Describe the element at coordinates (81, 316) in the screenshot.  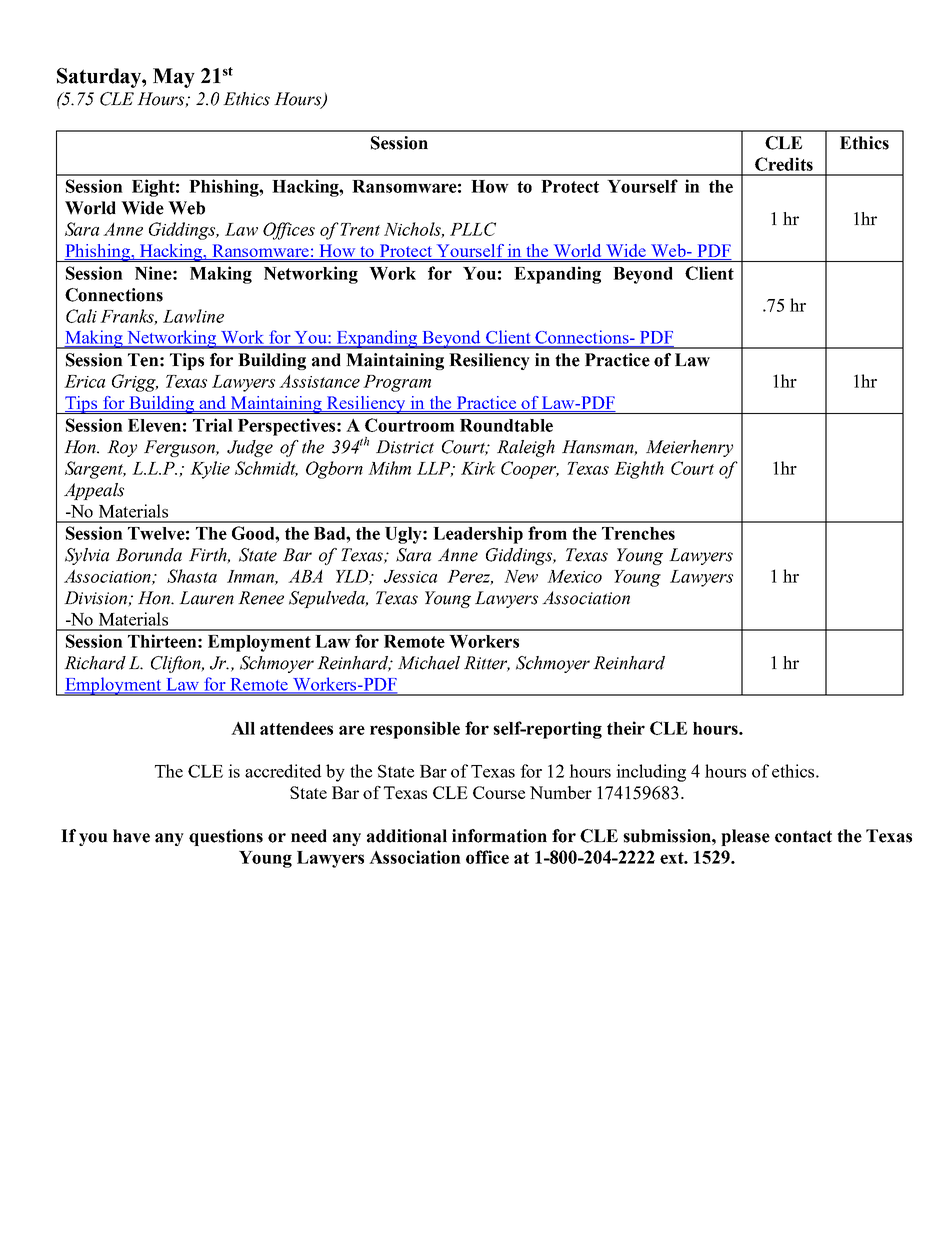
I see `Cali` at that location.
